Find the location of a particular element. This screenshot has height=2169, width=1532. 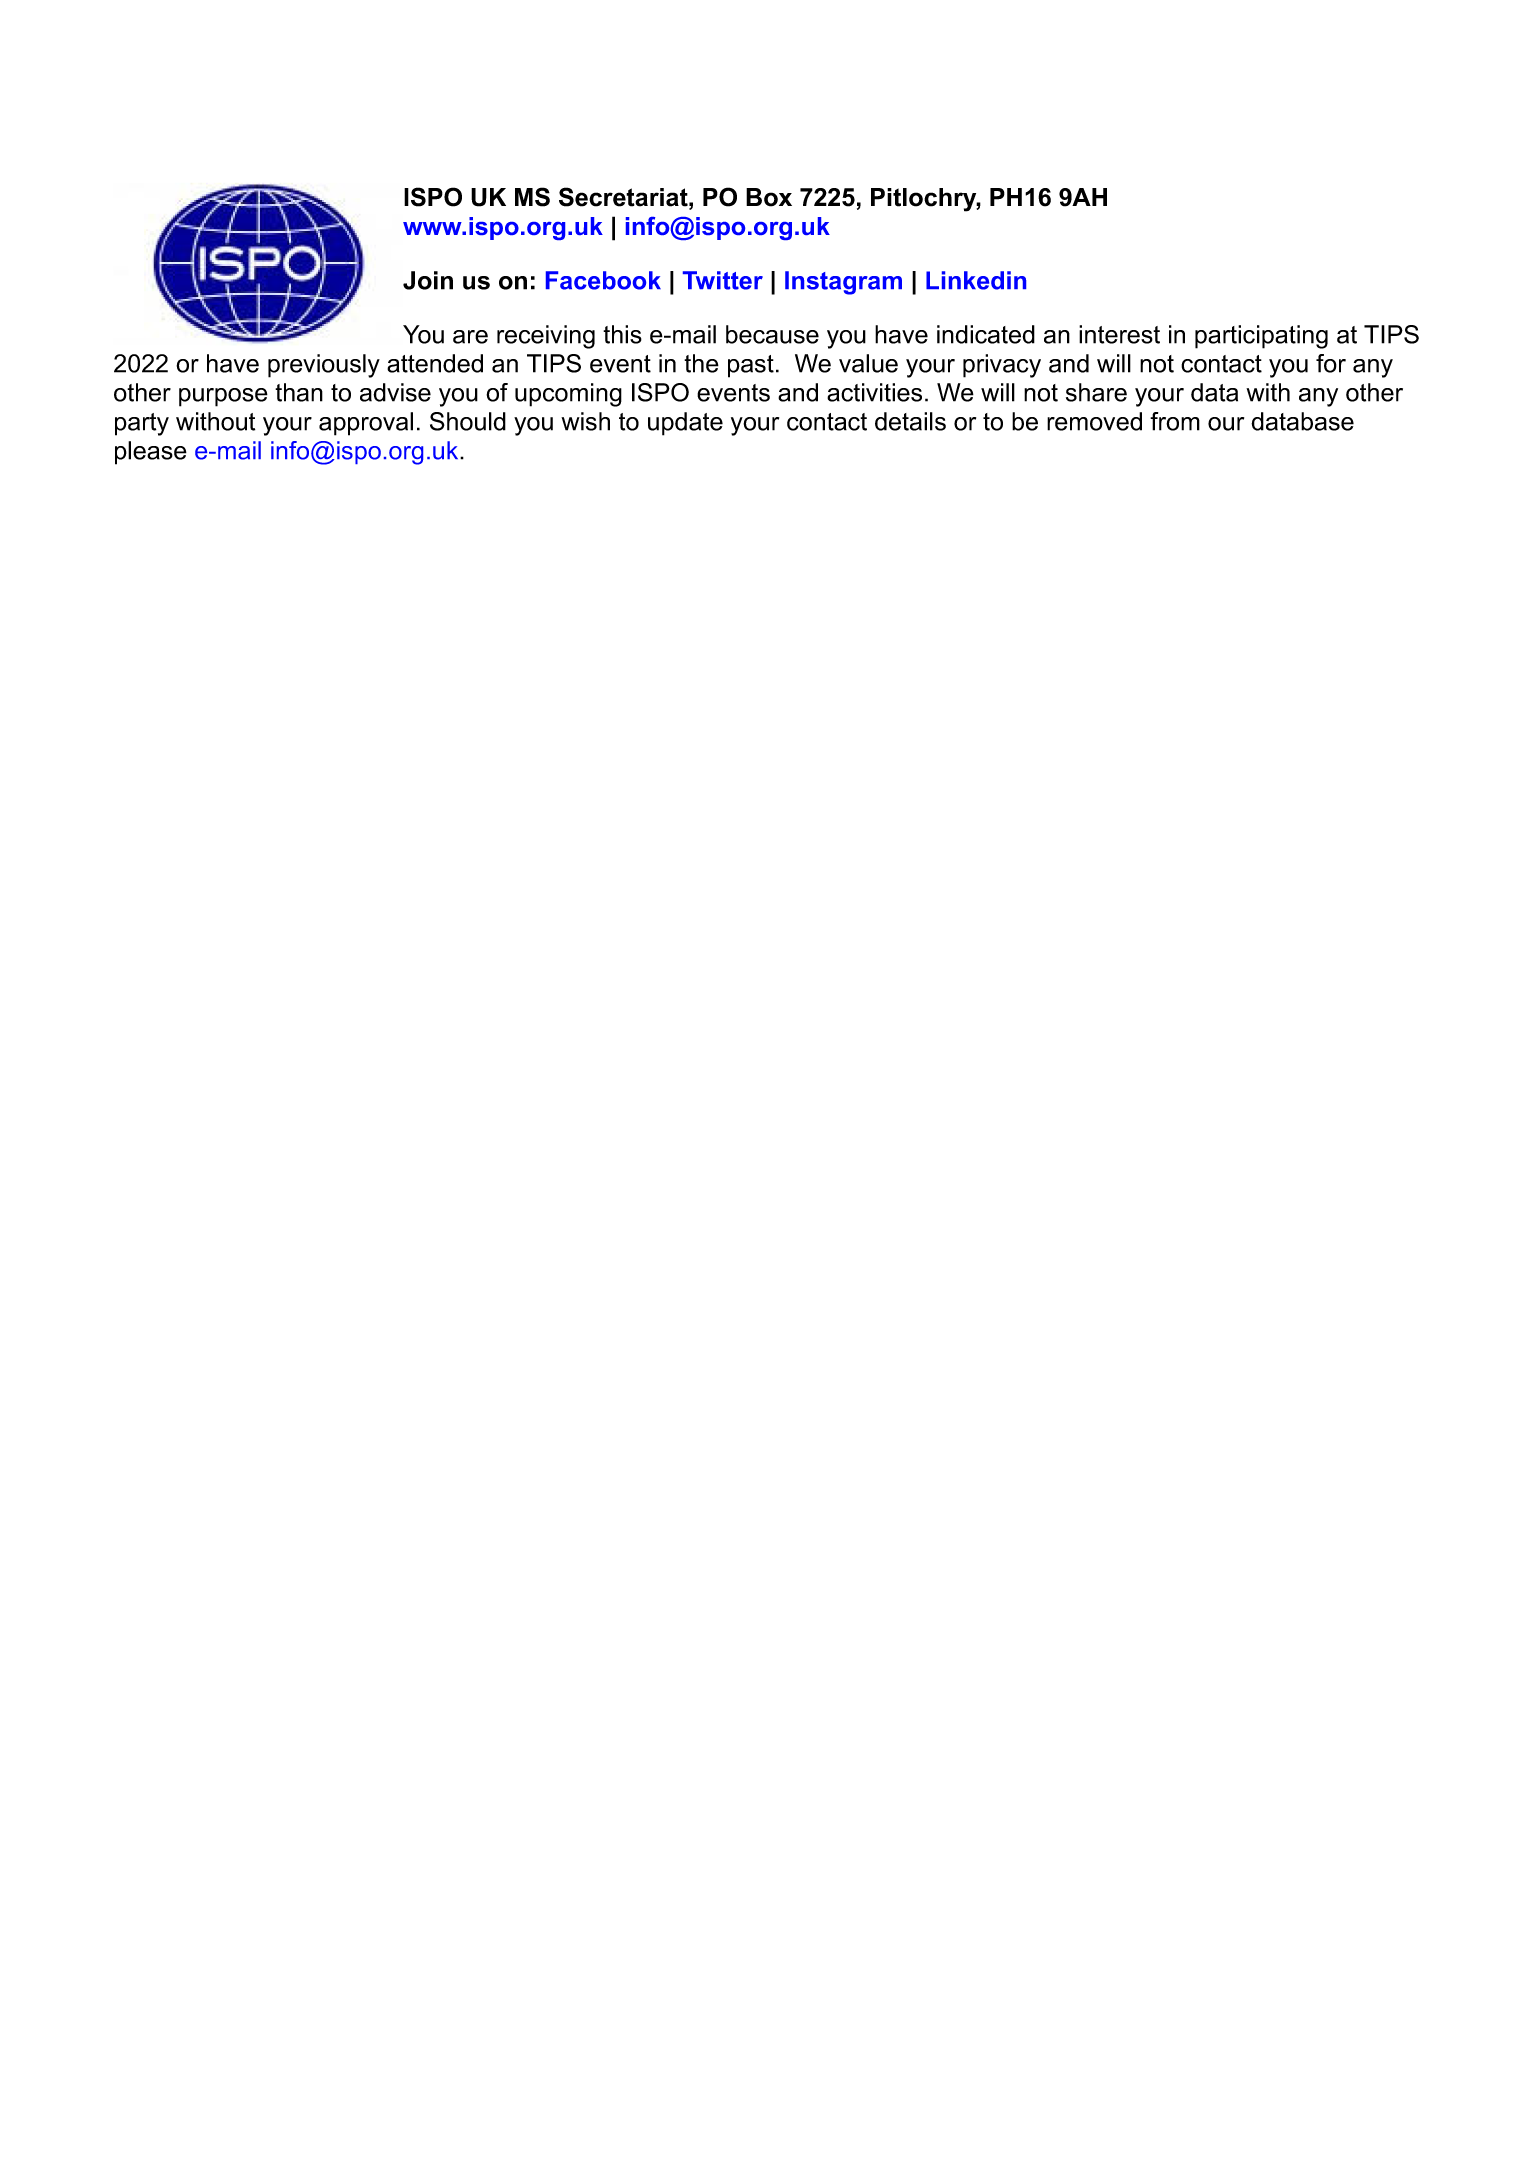

Instagram is located at coordinates (843, 283).
